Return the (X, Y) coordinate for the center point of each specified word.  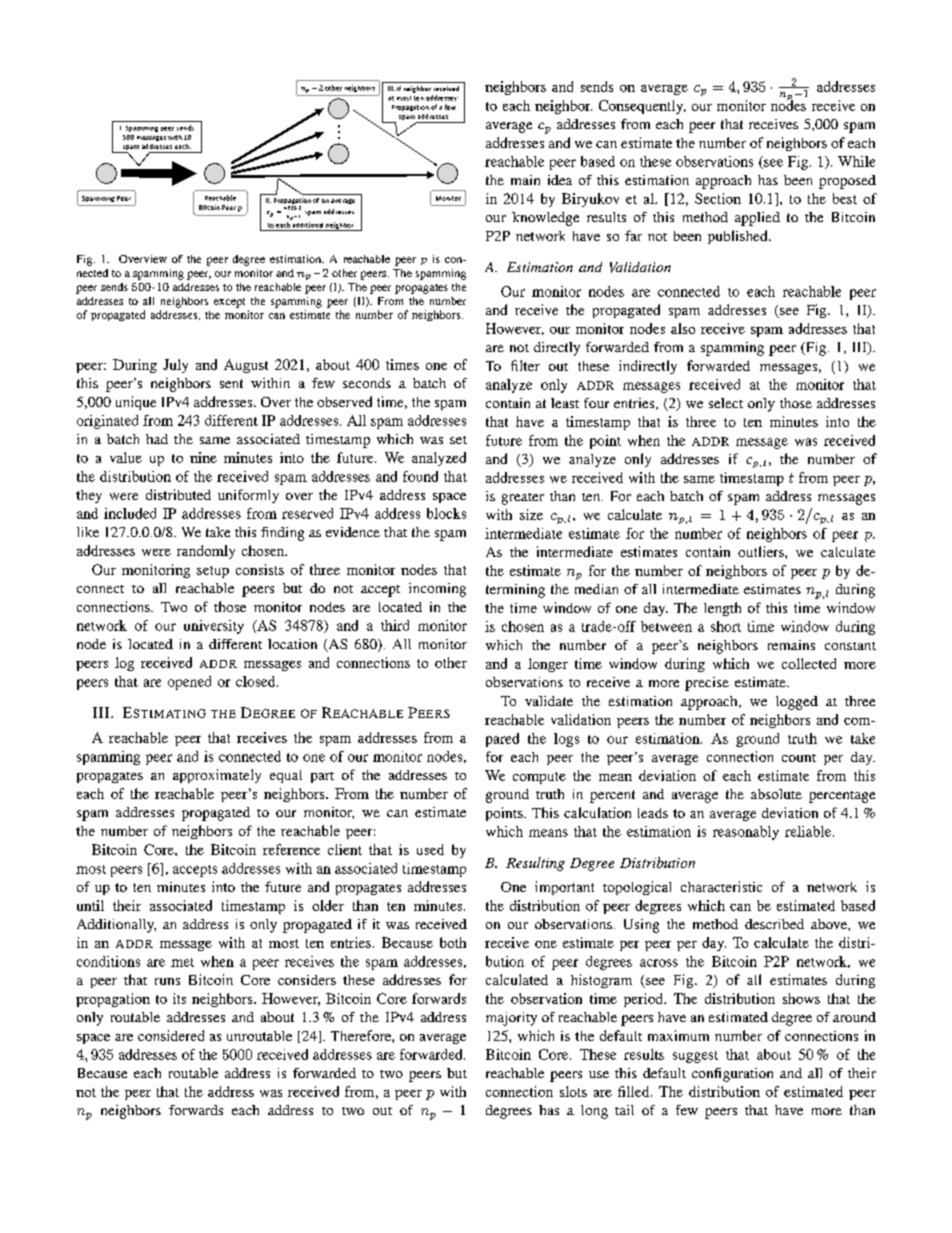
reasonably (746, 833)
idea (560, 180)
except (229, 303)
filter (525, 365)
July (175, 366)
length (722, 609)
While (856, 161)
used (430, 849)
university (214, 627)
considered (171, 1035)
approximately (217, 776)
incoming (437, 590)
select (726, 403)
